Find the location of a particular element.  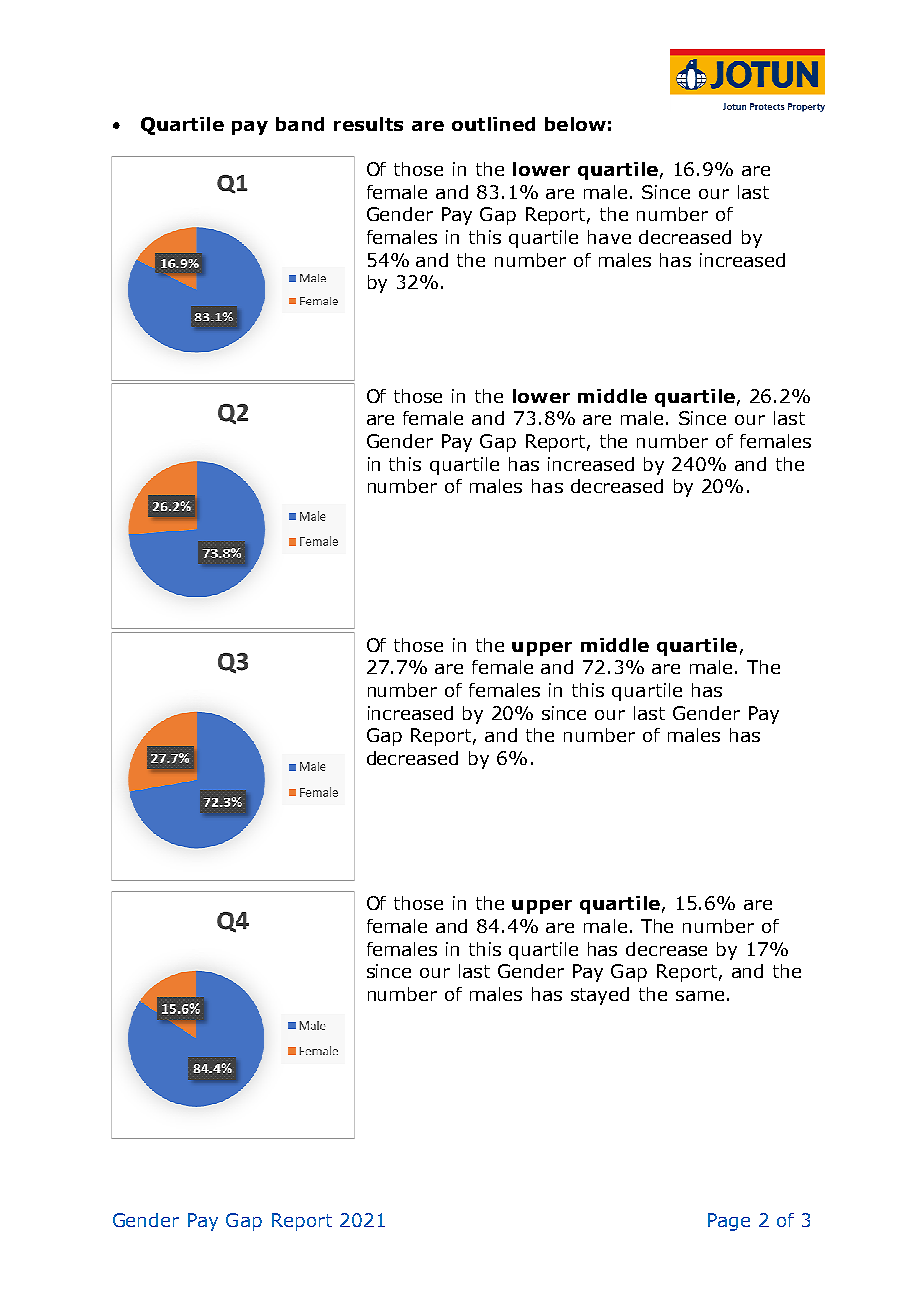

band is located at coordinates (300, 124).
